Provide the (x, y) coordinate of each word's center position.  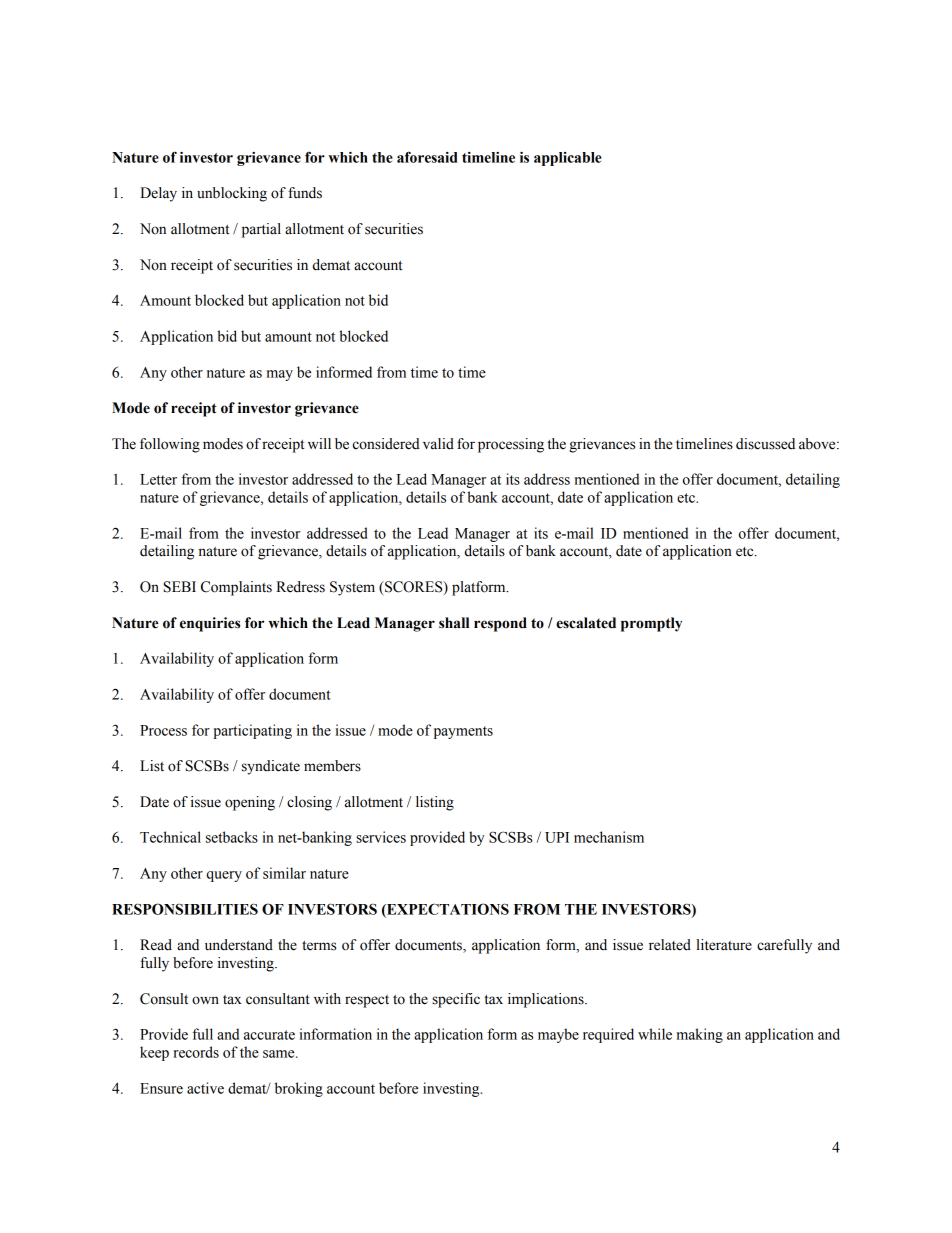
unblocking (232, 194)
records (196, 1052)
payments (463, 732)
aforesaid (427, 157)
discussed (765, 444)
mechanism (609, 837)
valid (438, 444)
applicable (568, 159)
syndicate (271, 767)
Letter (158, 479)
